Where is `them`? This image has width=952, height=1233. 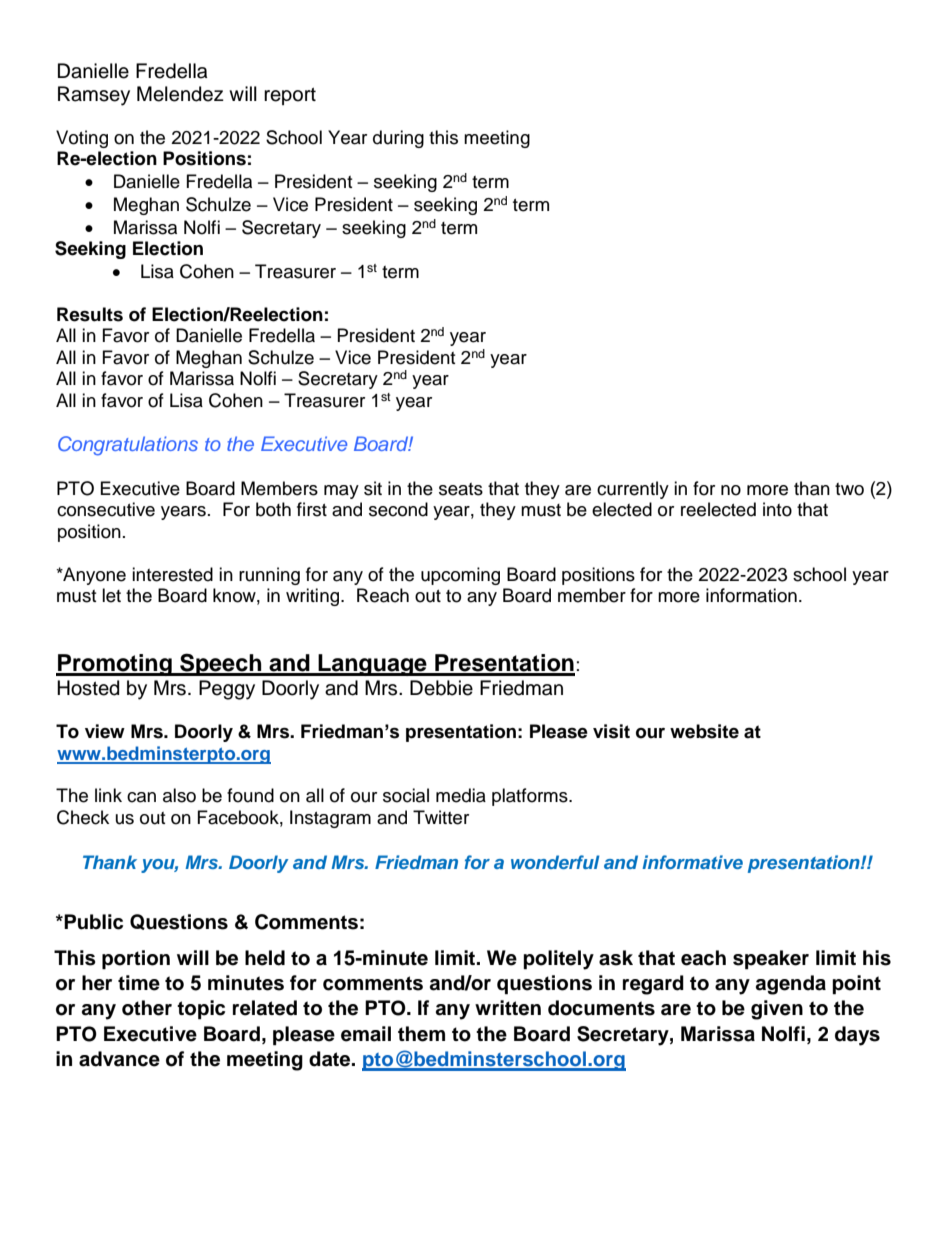 them is located at coordinates (421, 1034).
